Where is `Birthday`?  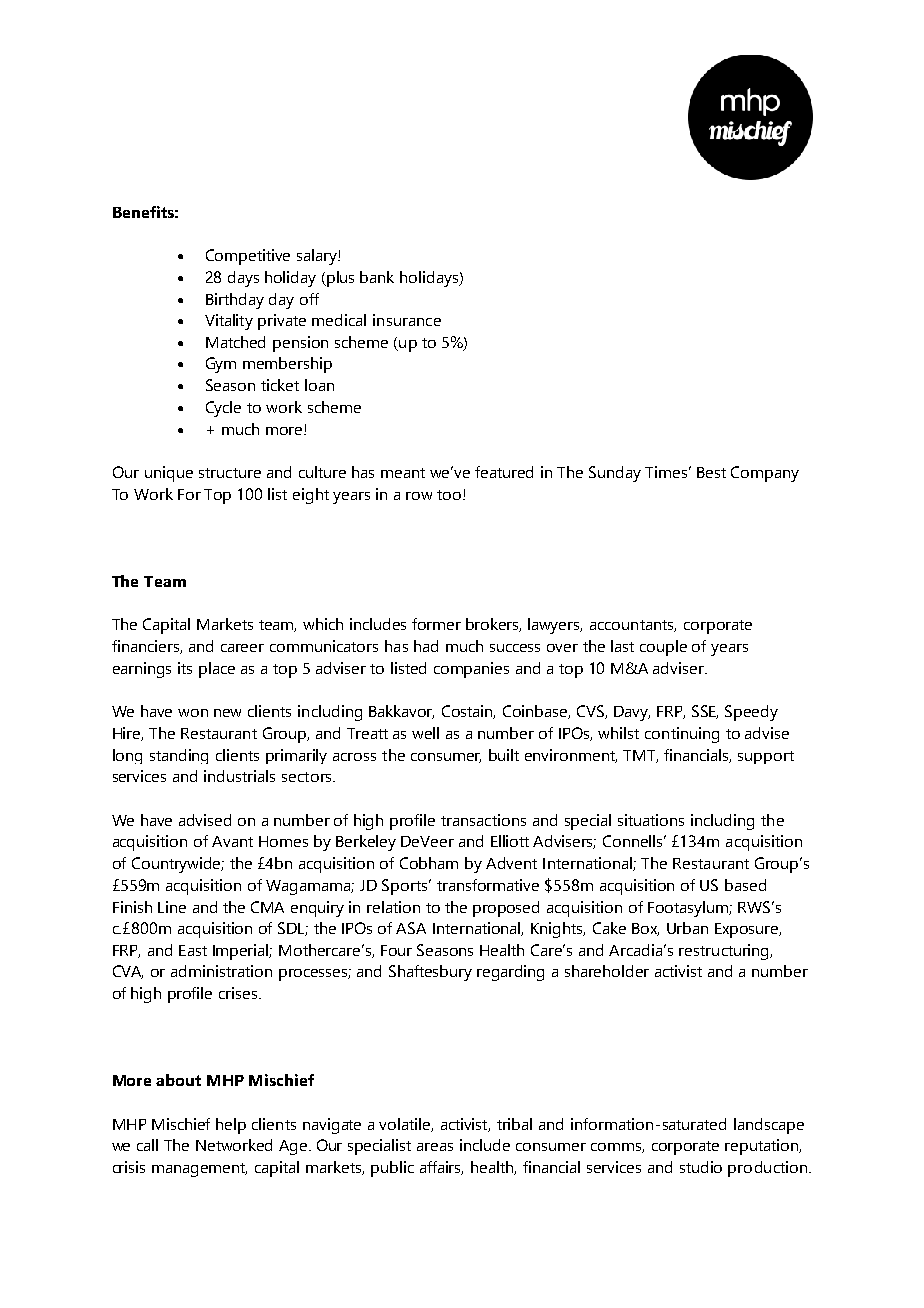
Birthday is located at coordinates (235, 301).
